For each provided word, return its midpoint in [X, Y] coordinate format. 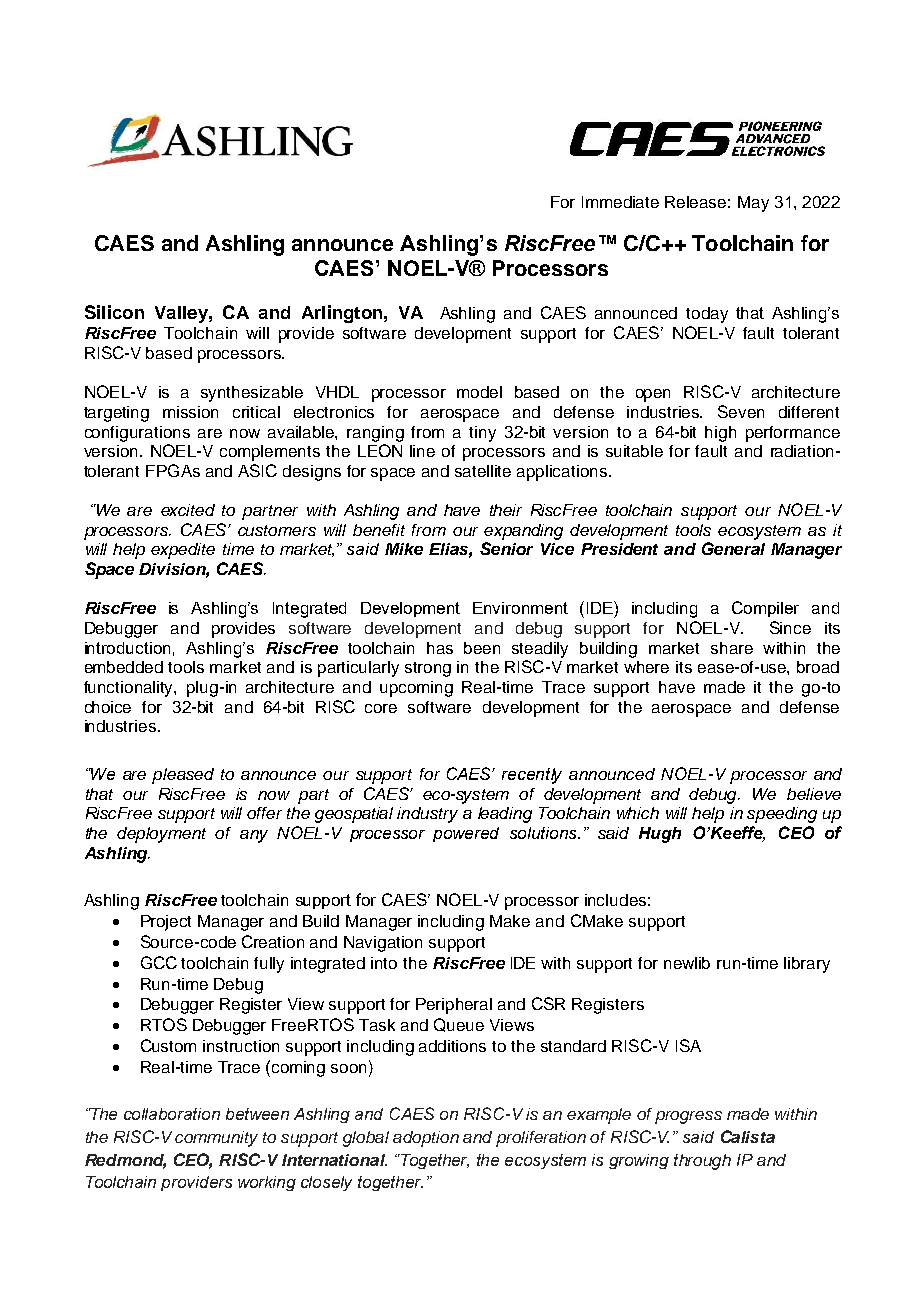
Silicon [114, 312]
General [733, 548]
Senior [506, 548]
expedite [183, 551]
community [216, 1139]
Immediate [620, 202]
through [702, 1162]
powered [466, 834]
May [753, 204]
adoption [426, 1139]
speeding [782, 815]
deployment [161, 835]
